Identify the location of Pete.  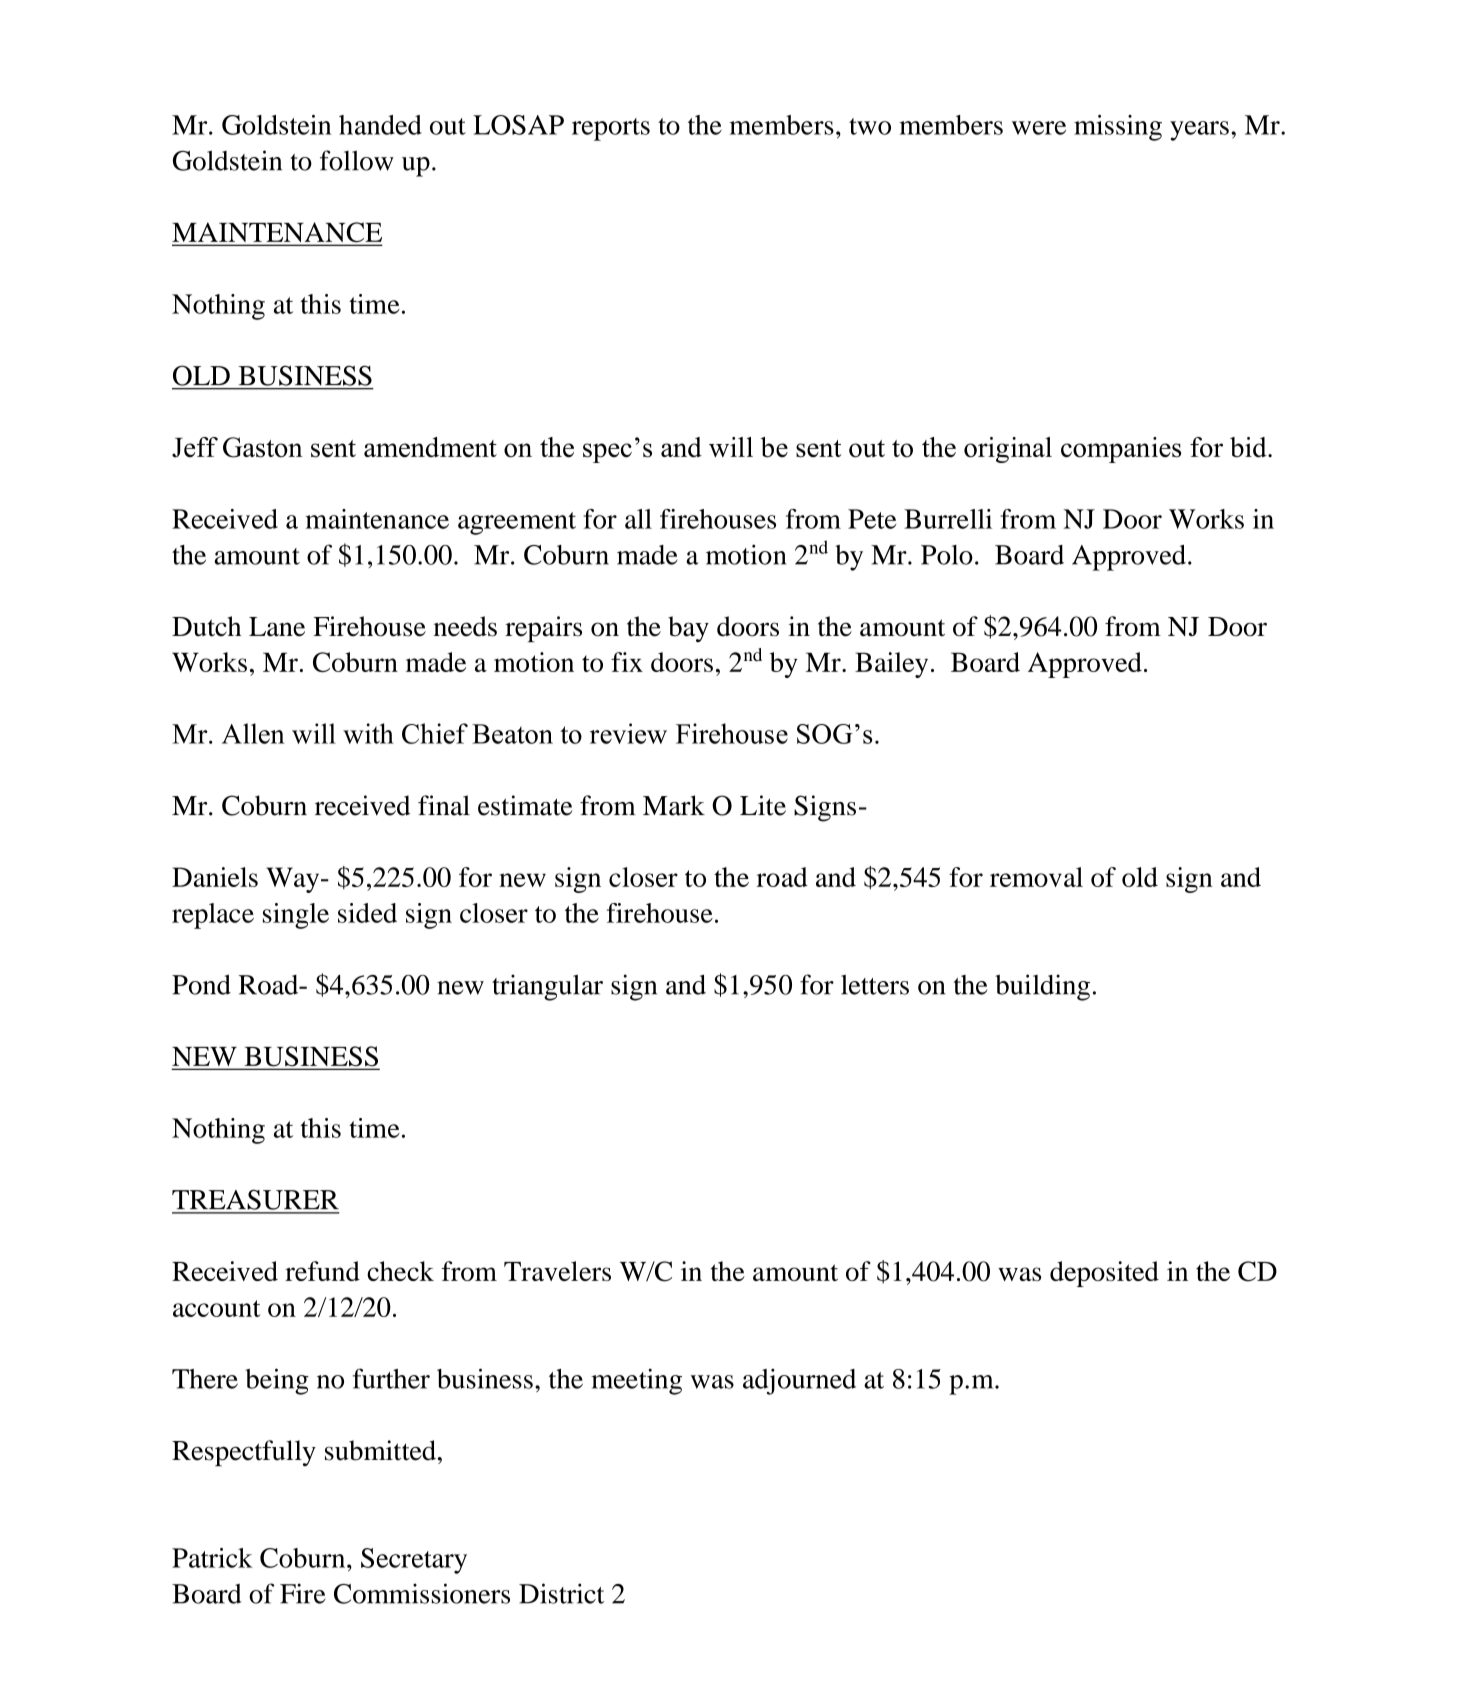
(872, 519).
